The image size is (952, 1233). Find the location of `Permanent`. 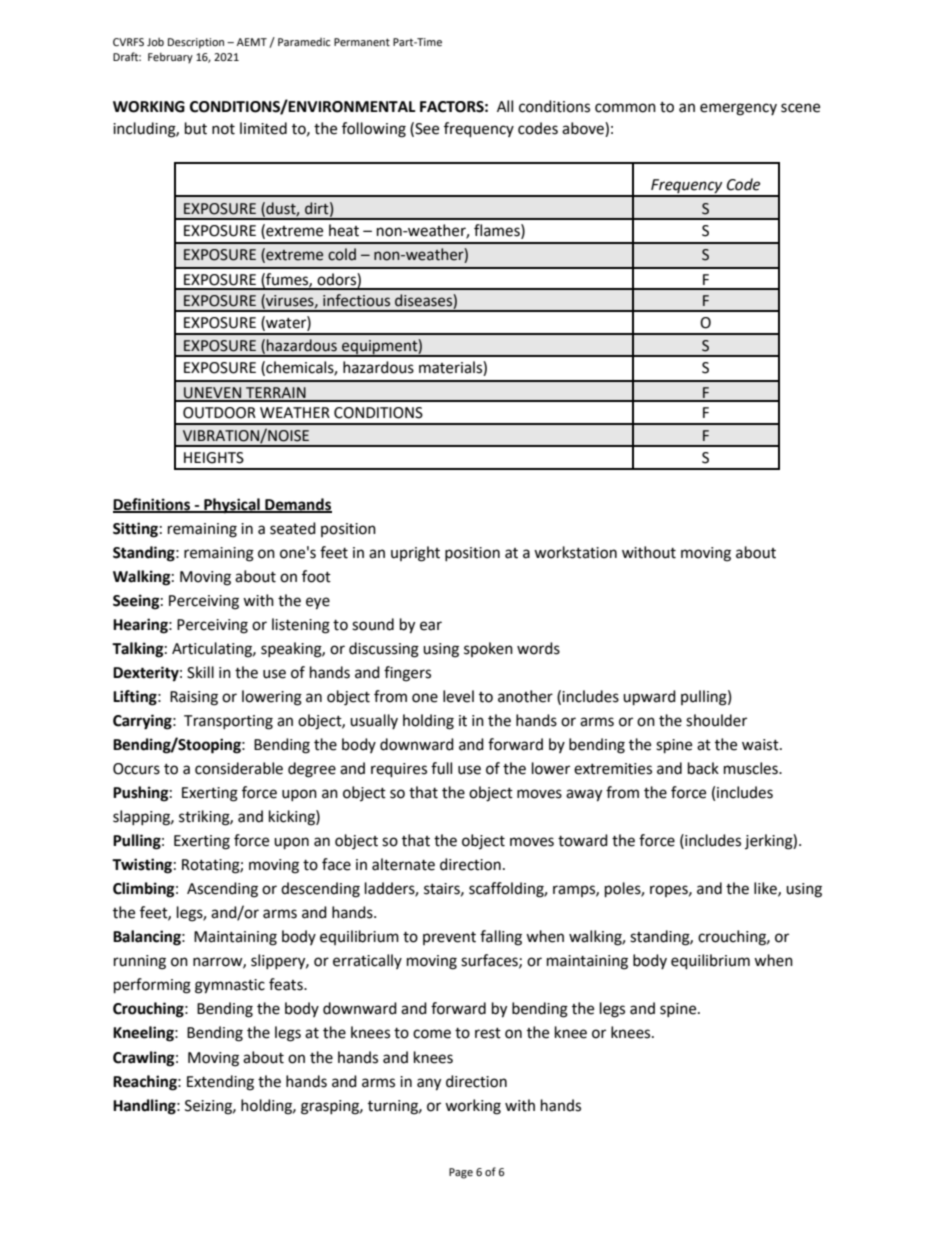

Permanent is located at coordinates (362, 42).
